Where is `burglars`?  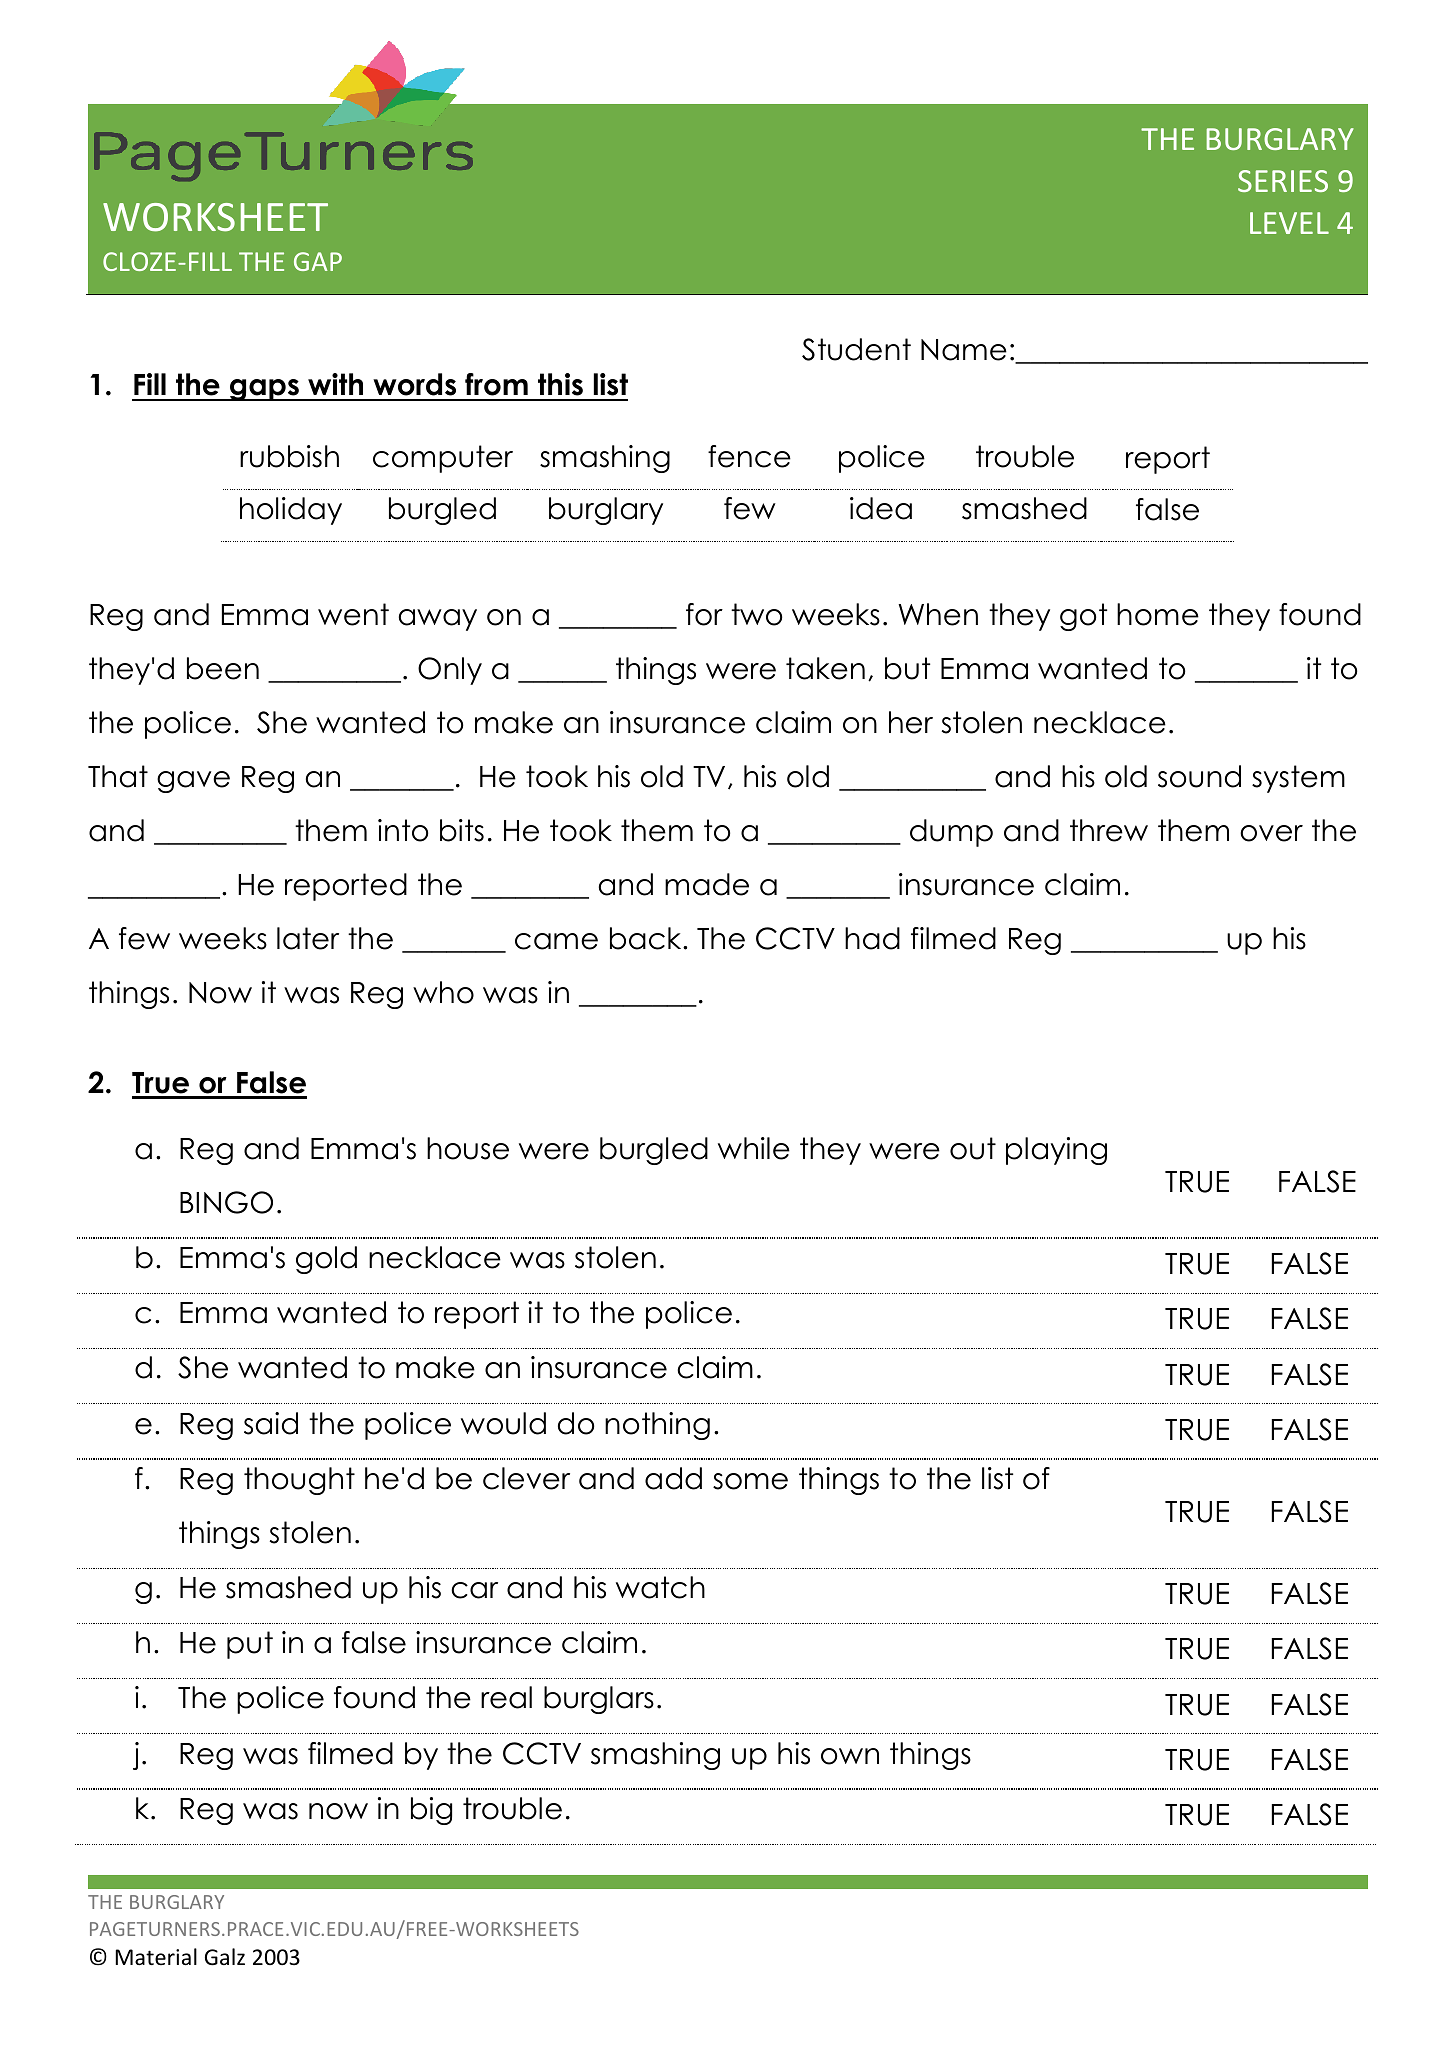
burglars is located at coordinates (599, 1700).
